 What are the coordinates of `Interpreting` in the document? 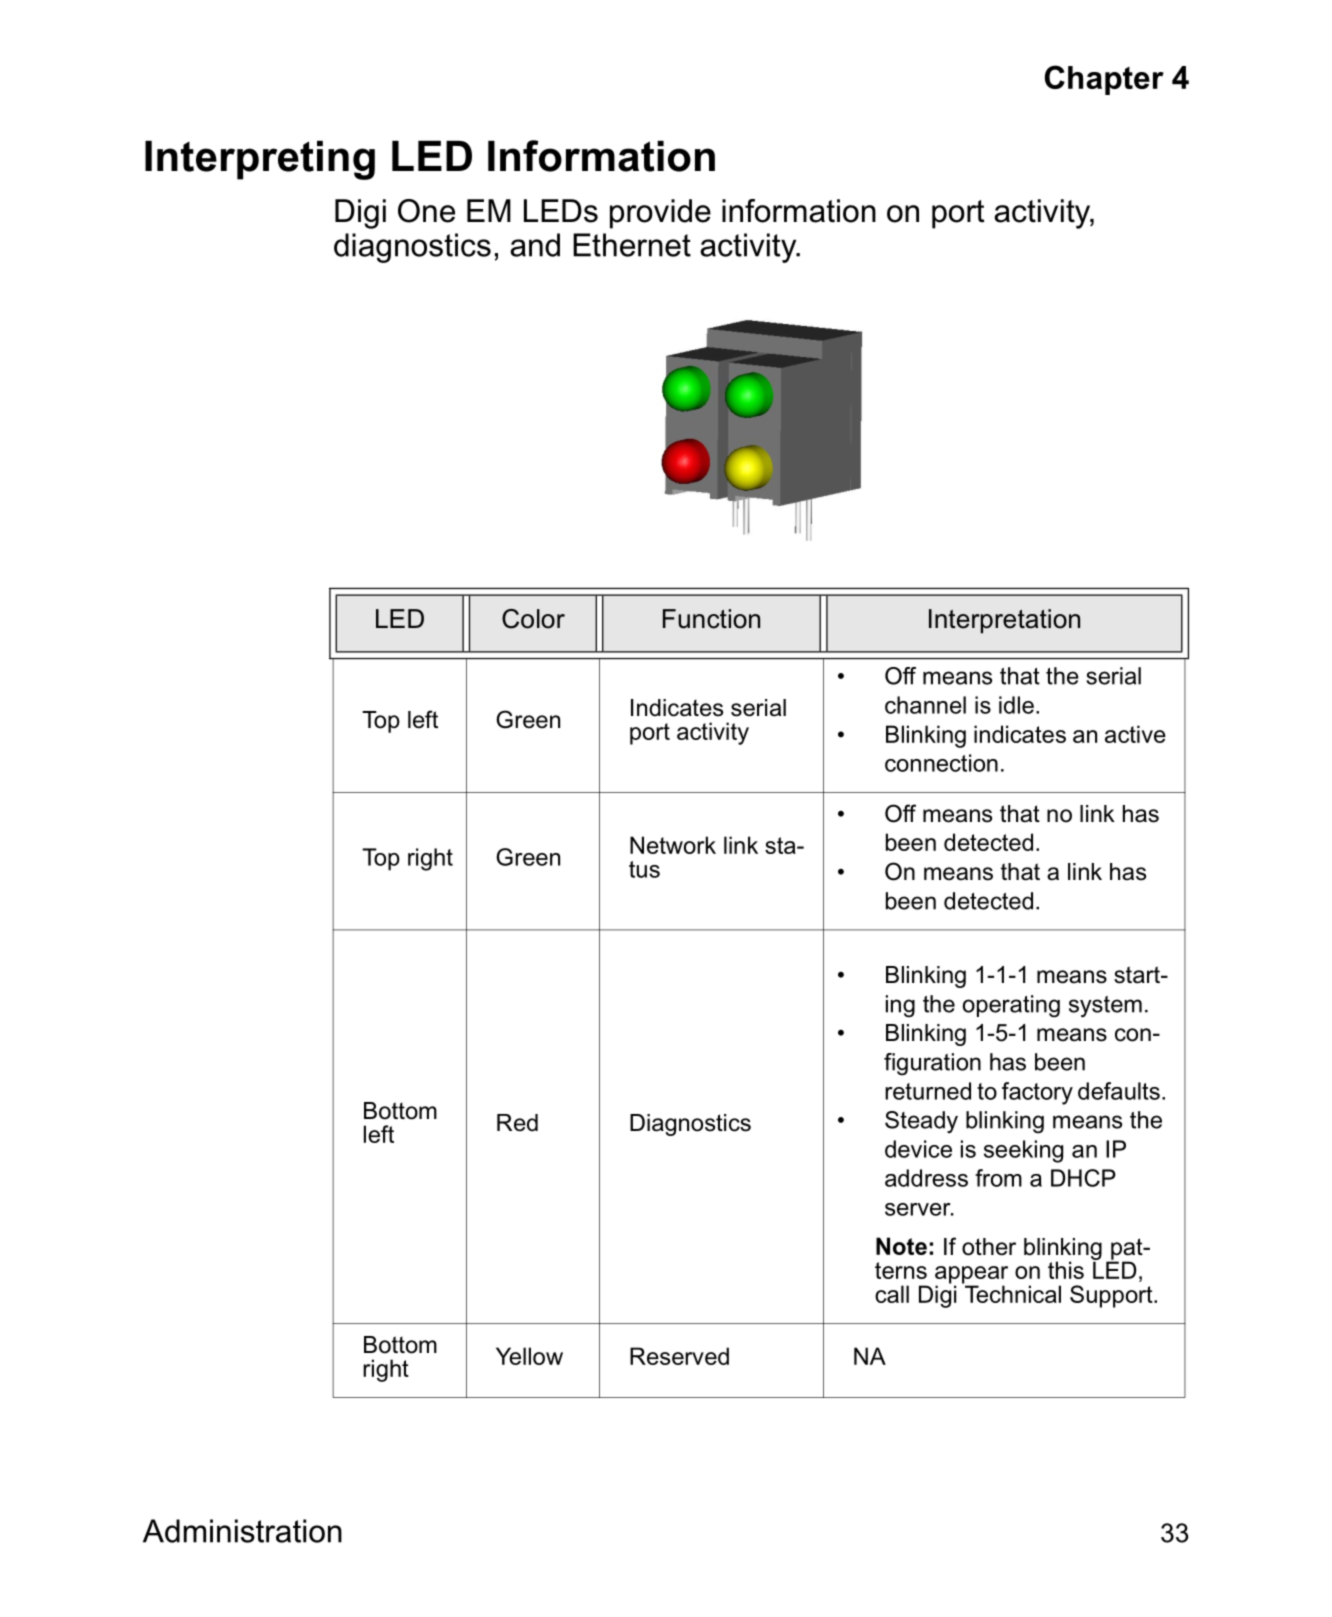 It's located at (260, 160).
